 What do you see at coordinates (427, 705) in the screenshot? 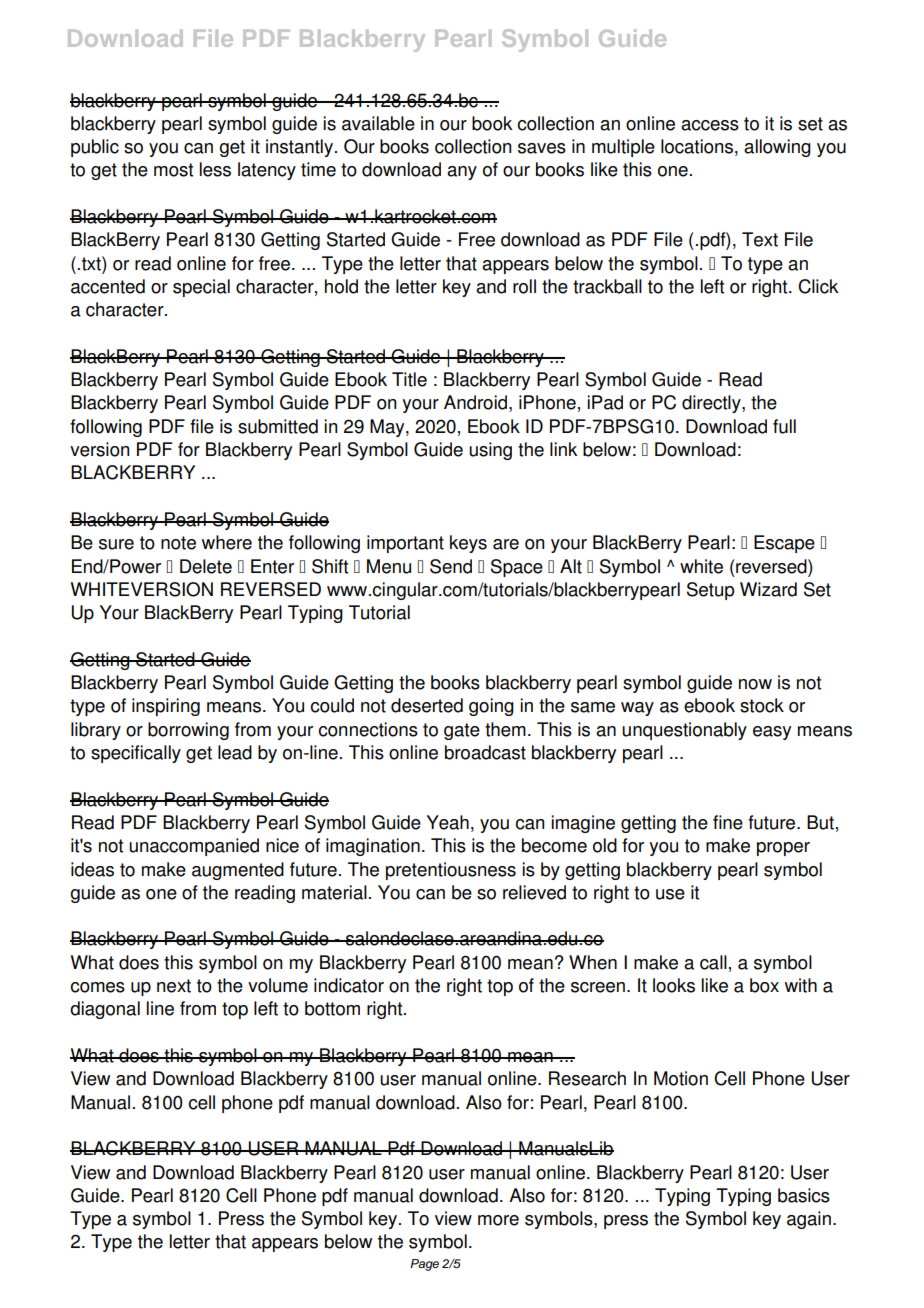
I see `deserted` at bounding box center [427, 705].
